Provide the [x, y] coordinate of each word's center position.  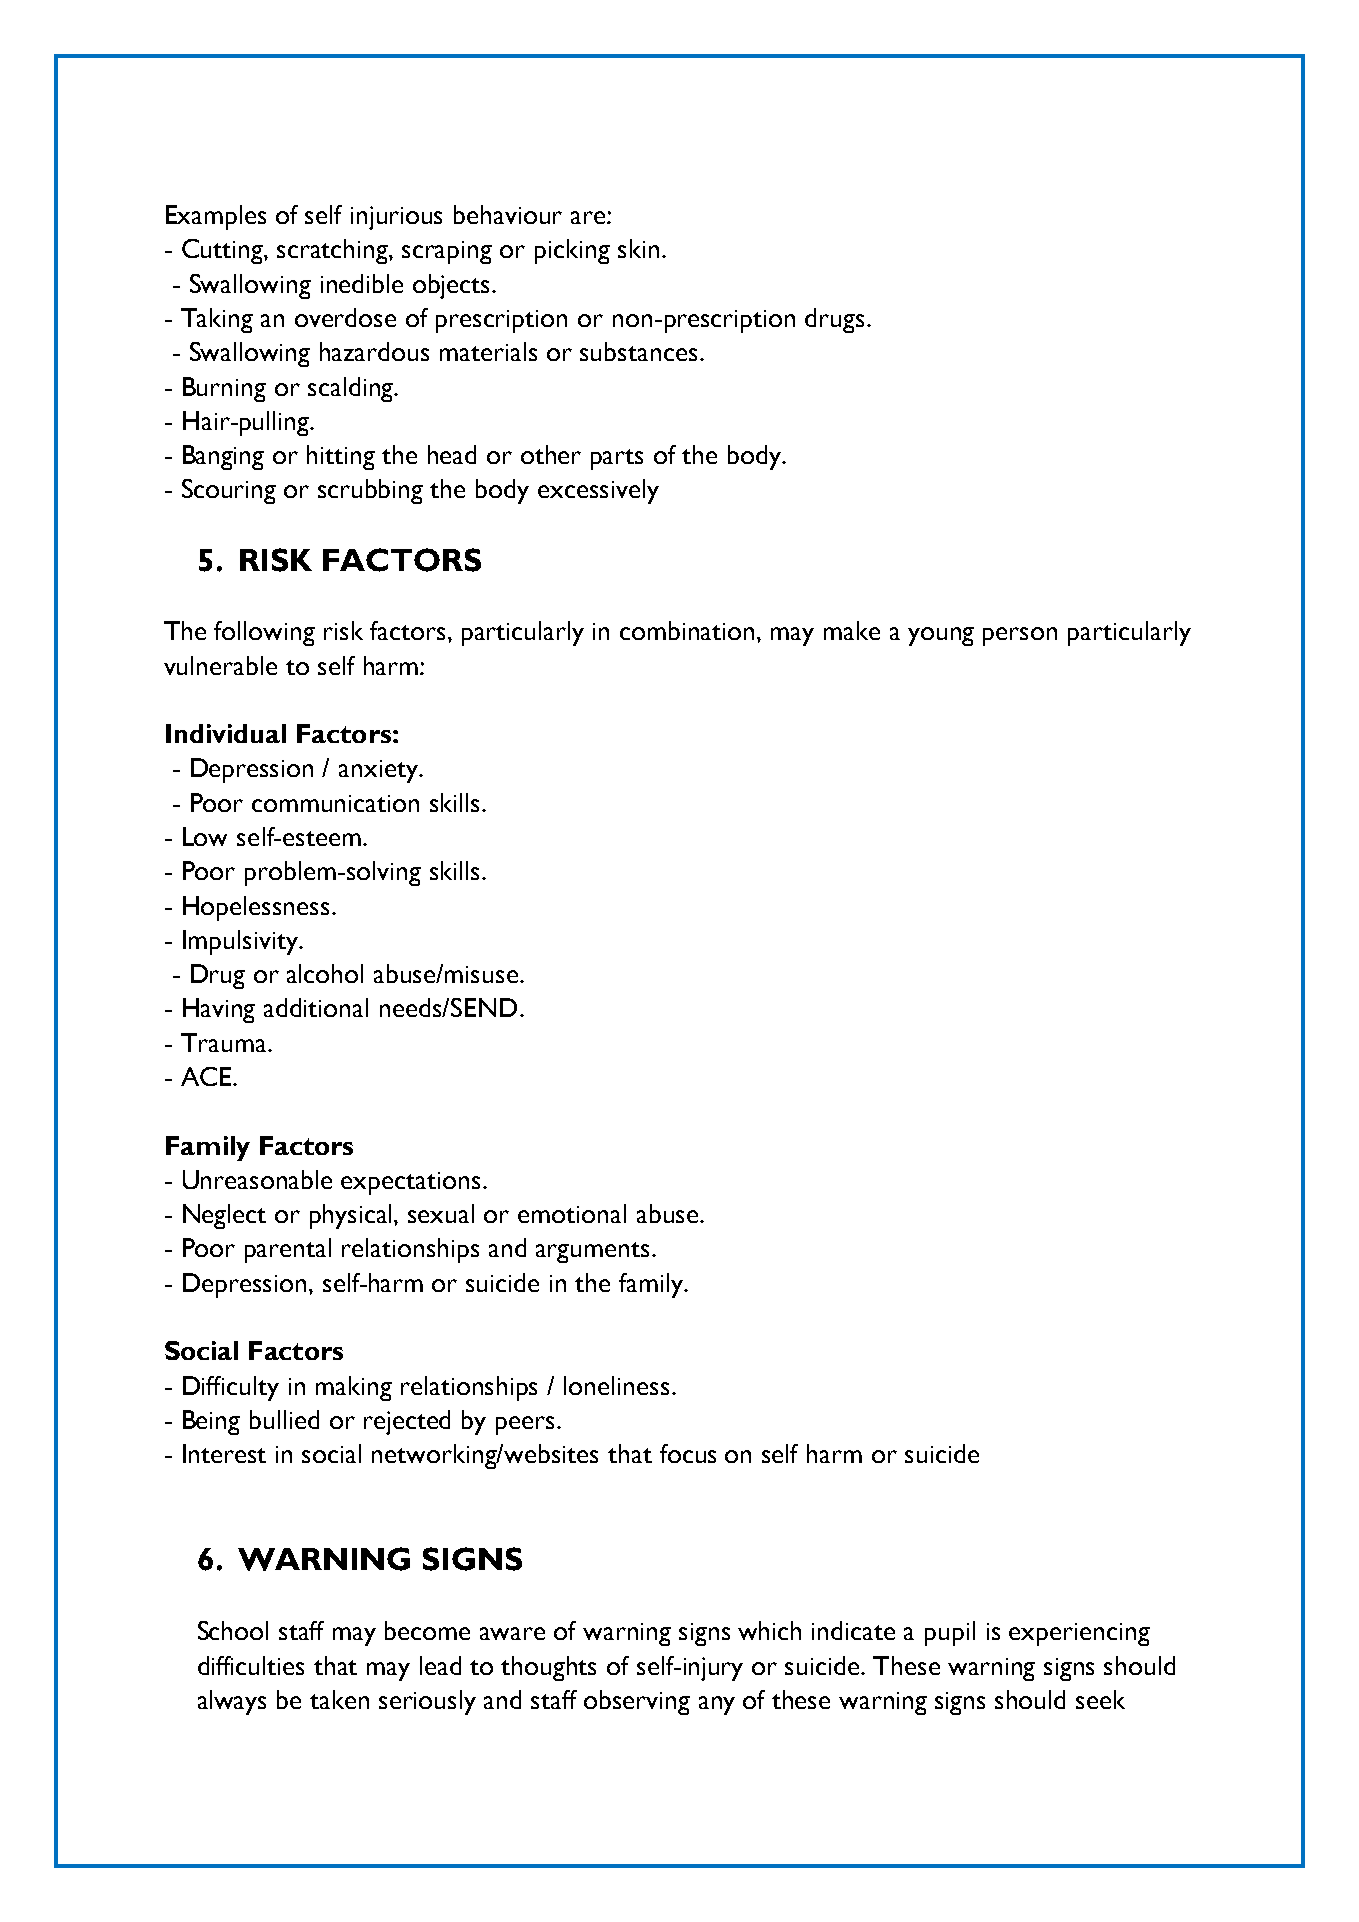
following [264, 633]
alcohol [325, 973]
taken [339, 1699]
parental [288, 1250]
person [1020, 636]
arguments [592, 1252]
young [941, 636]
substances [638, 351]
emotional [572, 1213]
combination [687, 630]
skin [638, 248]
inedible [362, 283]
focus [688, 1453]
